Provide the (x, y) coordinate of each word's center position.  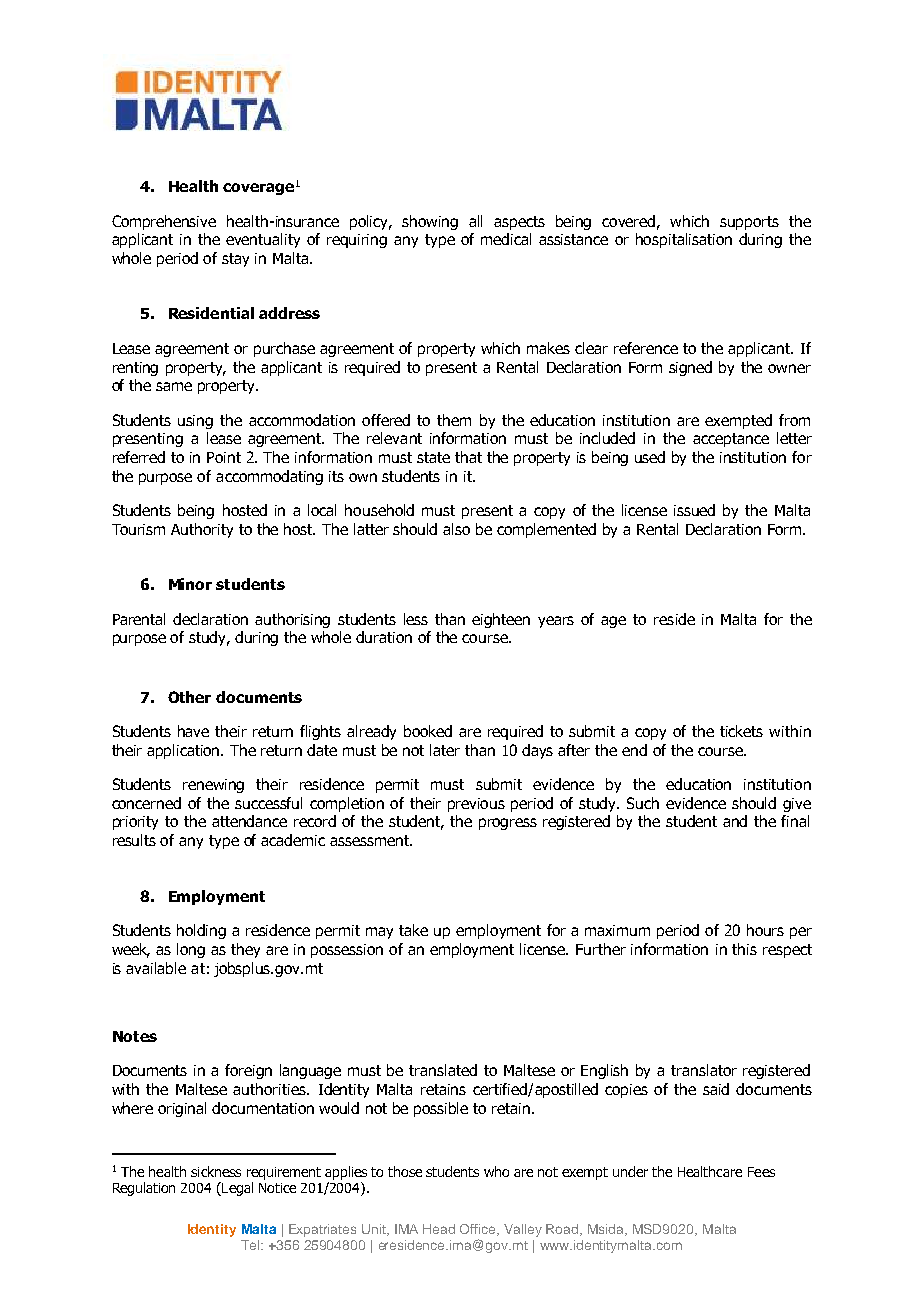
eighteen (501, 620)
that (468, 457)
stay (235, 260)
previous (476, 805)
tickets (741, 731)
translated (443, 1070)
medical (506, 239)
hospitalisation (684, 240)
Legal (236, 1189)
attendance (249, 821)
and (735, 821)
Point (224, 457)
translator (704, 1070)
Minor (190, 584)
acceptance (731, 440)
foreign (248, 1071)
